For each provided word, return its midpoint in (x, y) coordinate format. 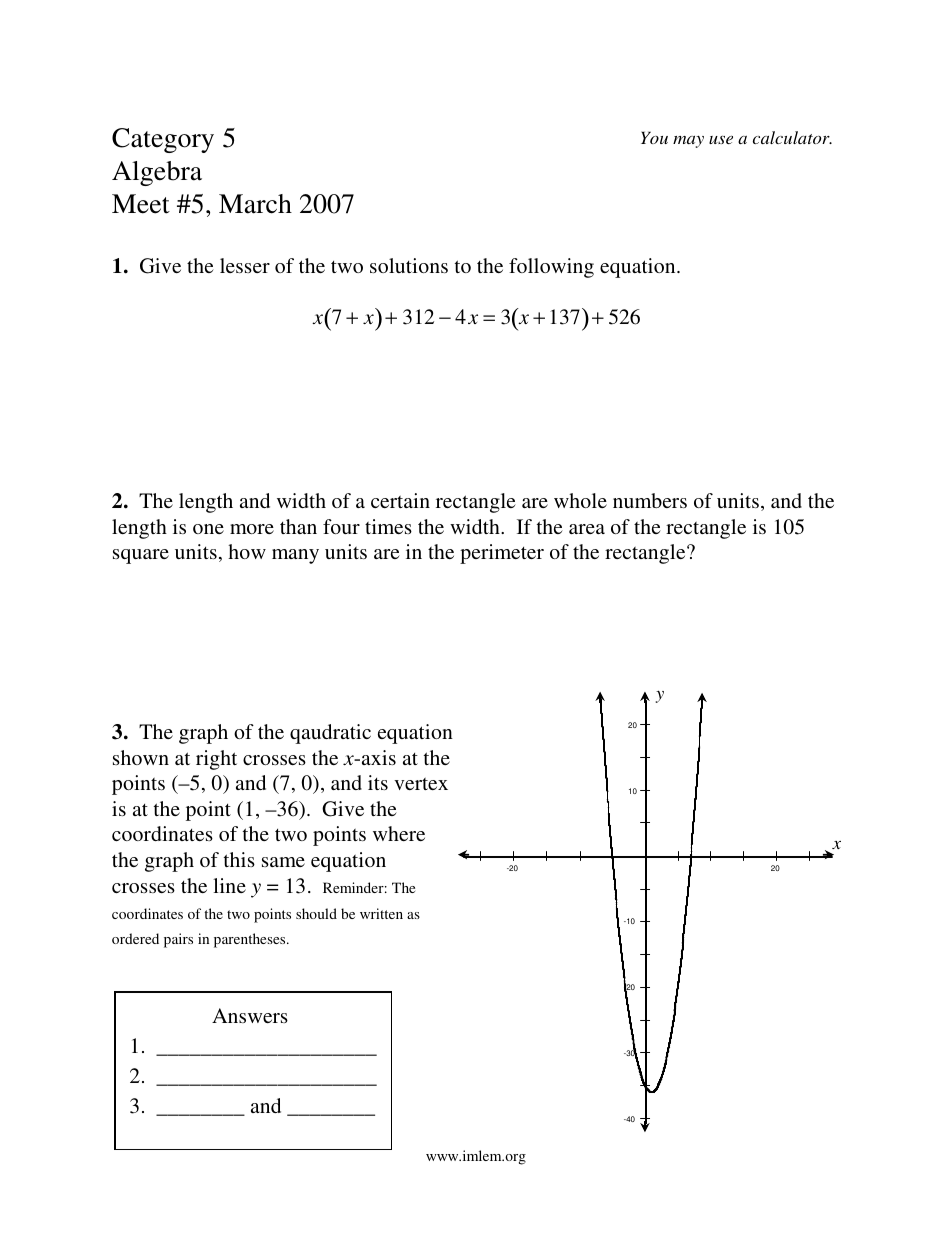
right (216, 760)
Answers (250, 1015)
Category (163, 140)
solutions (409, 265)
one (208, 529)
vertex (421, 784)
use (721, 139)
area (587, 529)
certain (400, 500)
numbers (650, 500)
